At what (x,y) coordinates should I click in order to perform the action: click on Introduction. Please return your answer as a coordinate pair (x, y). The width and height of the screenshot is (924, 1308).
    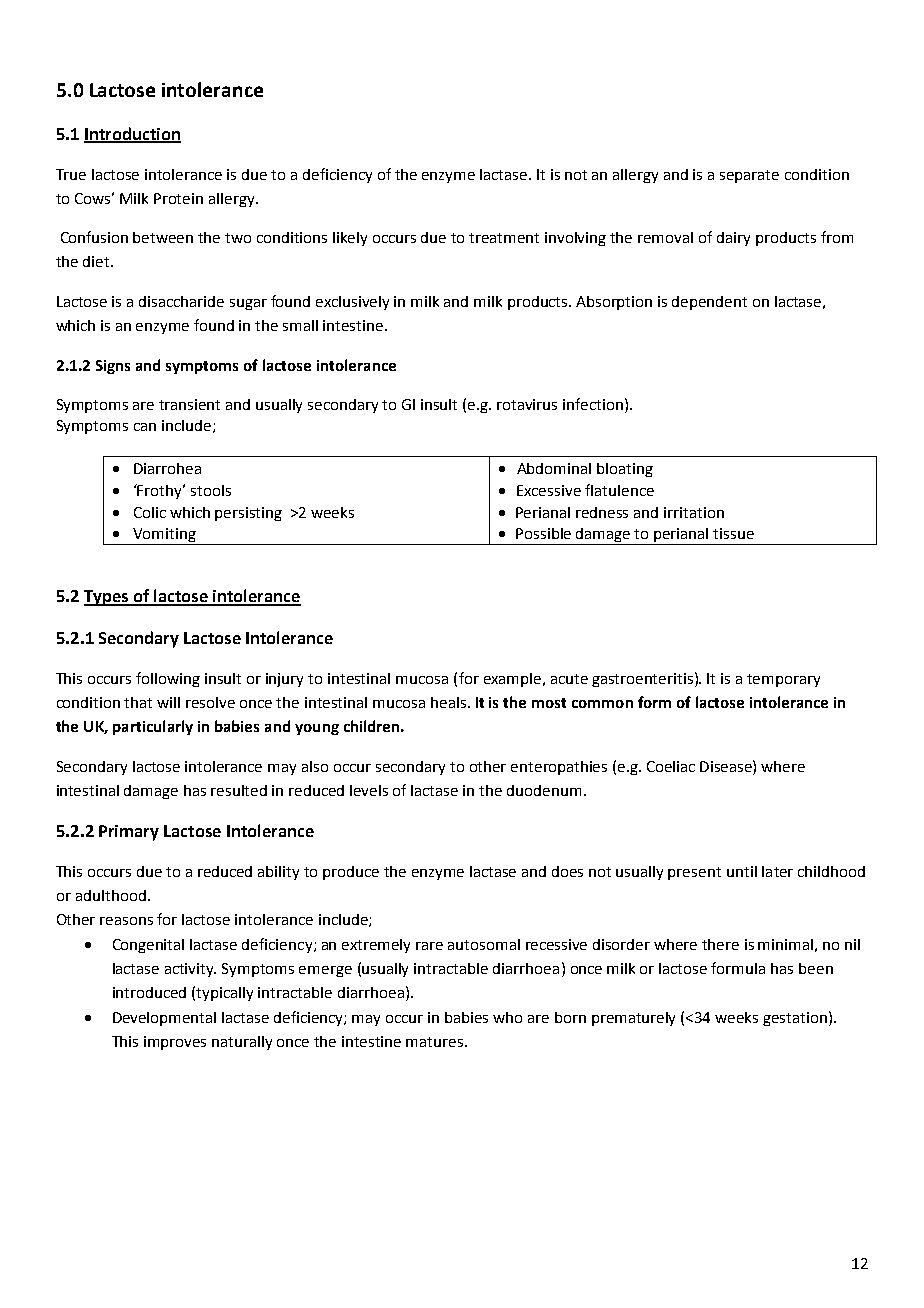
    Looking at the image, I should click on (132, 134).
